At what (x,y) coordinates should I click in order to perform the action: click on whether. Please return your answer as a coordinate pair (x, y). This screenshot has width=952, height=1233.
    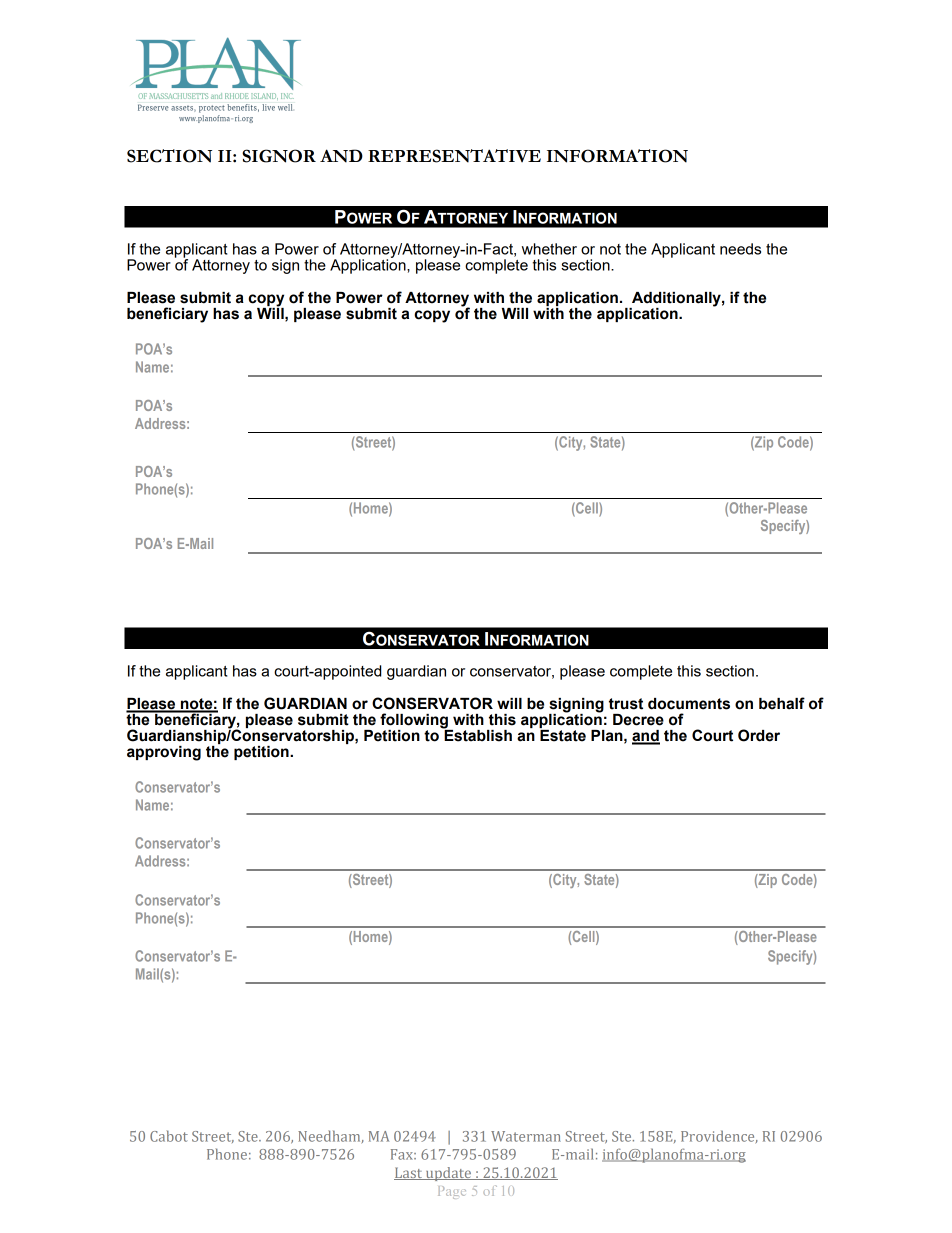
    Looking at the image, I should click on (549, 249).
